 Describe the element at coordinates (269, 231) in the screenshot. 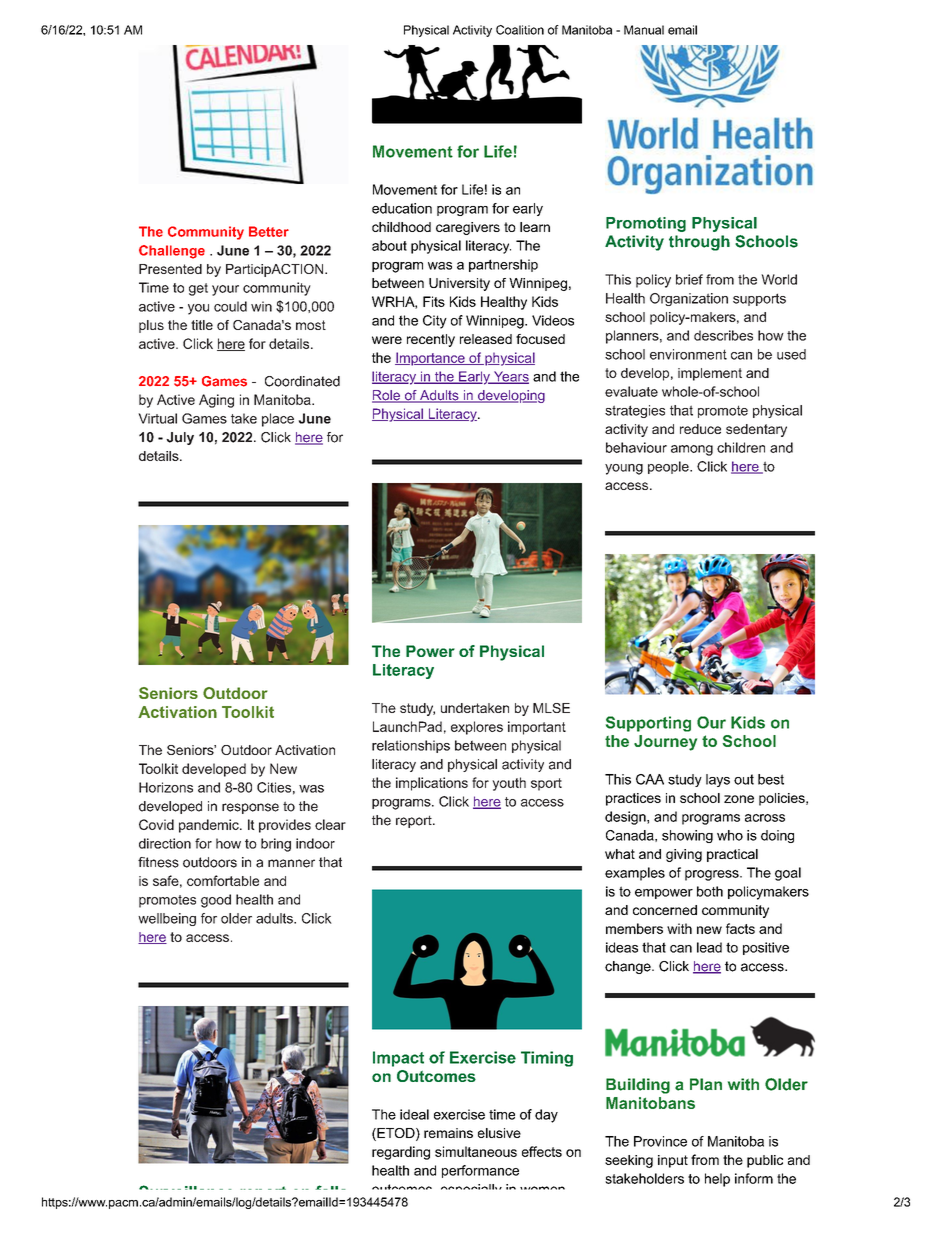

I see `Better` at that location.
